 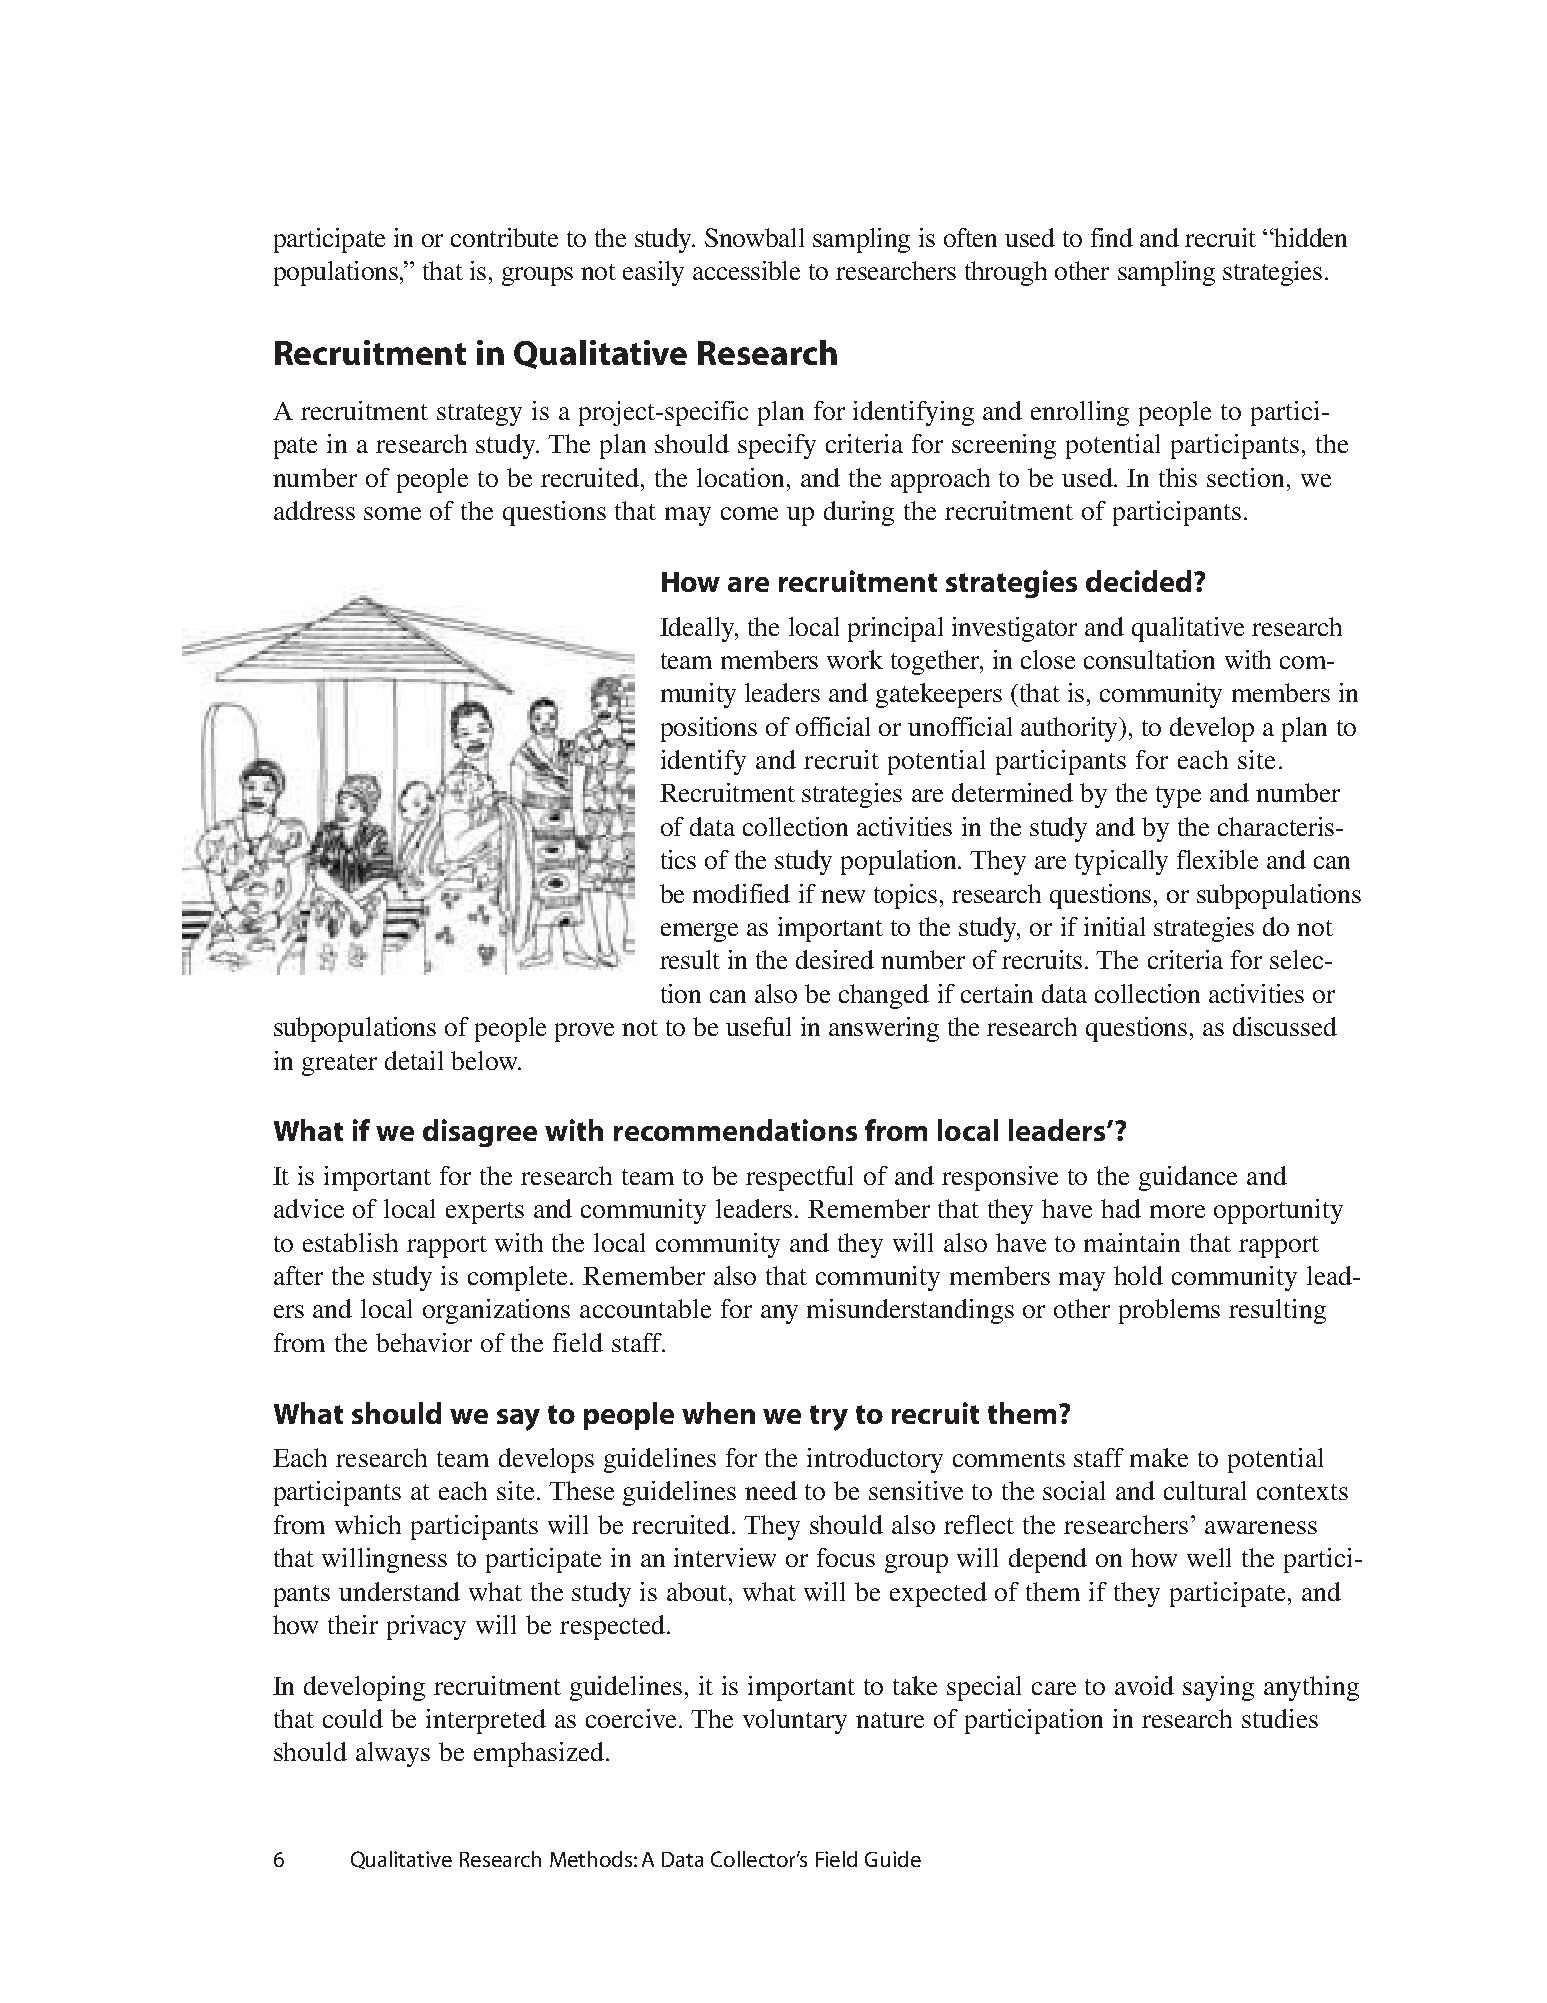 What do you see at coordinates (392, 513) in the screenshot?
I see `some` at bounding box center [392, 513].
